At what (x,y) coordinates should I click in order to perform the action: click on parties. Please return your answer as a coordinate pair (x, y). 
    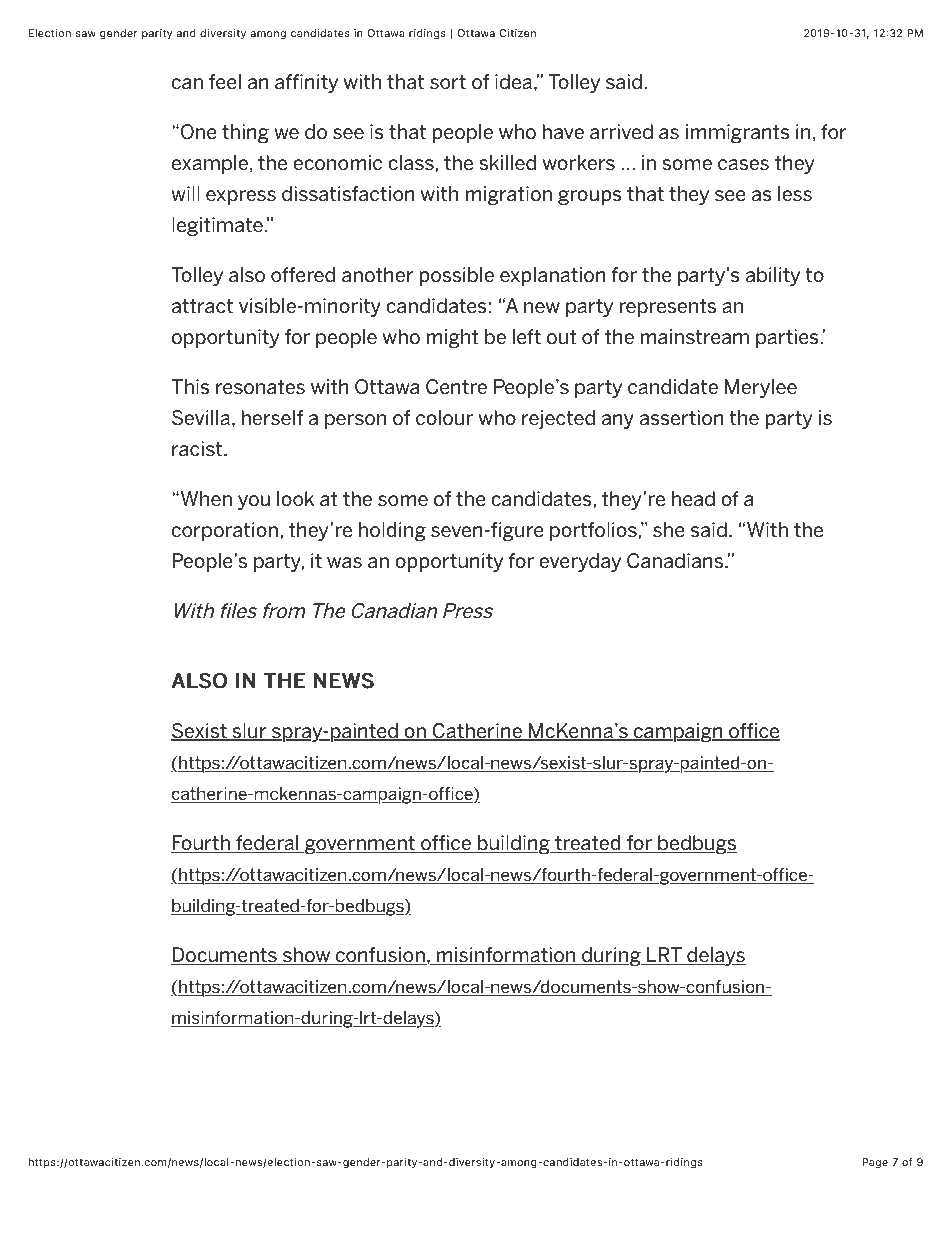
    Looking at the image, I should click on (788, 338).
